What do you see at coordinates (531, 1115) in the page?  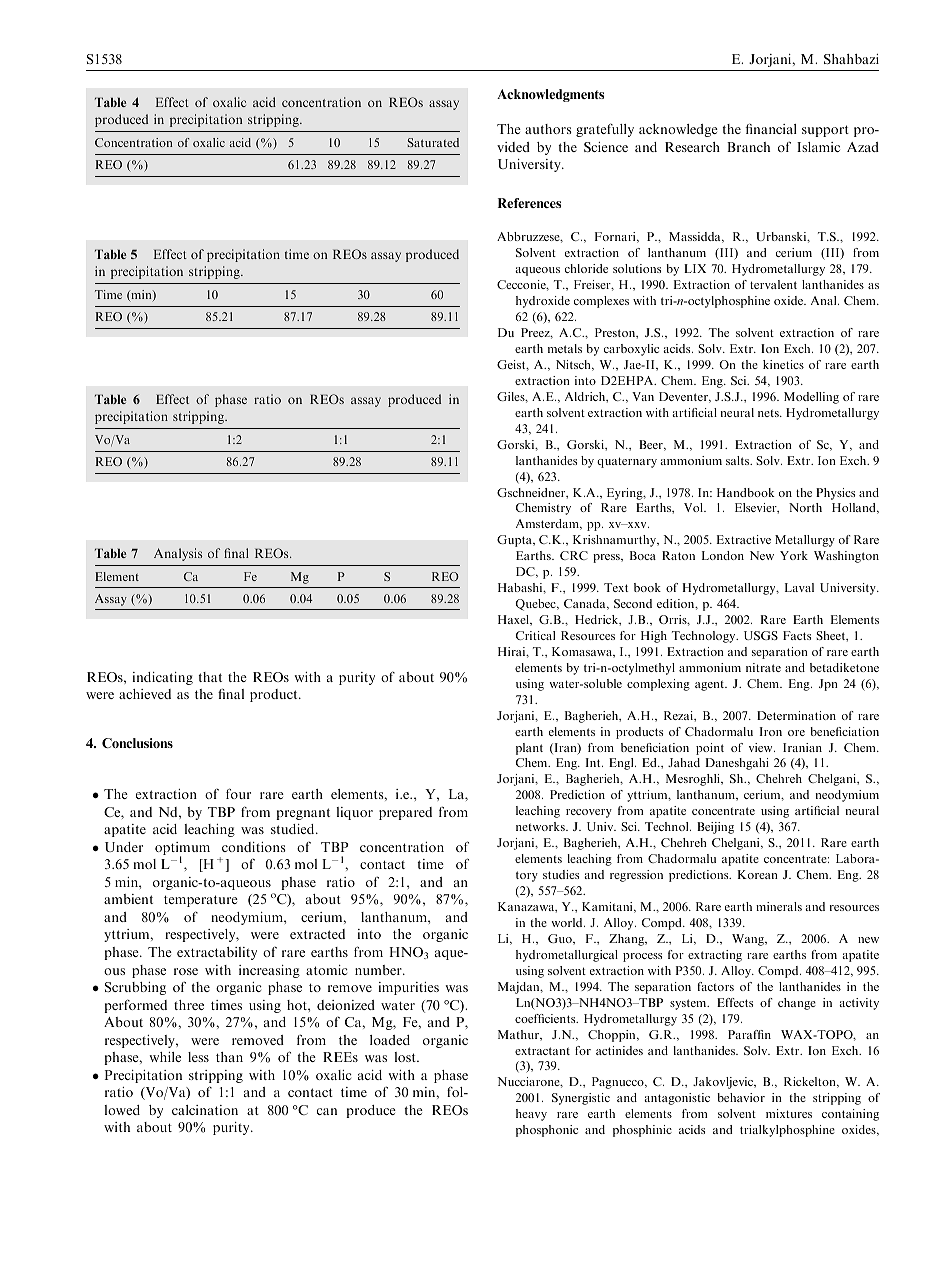 I see `heavy` at bounding box center [531, 1115].
